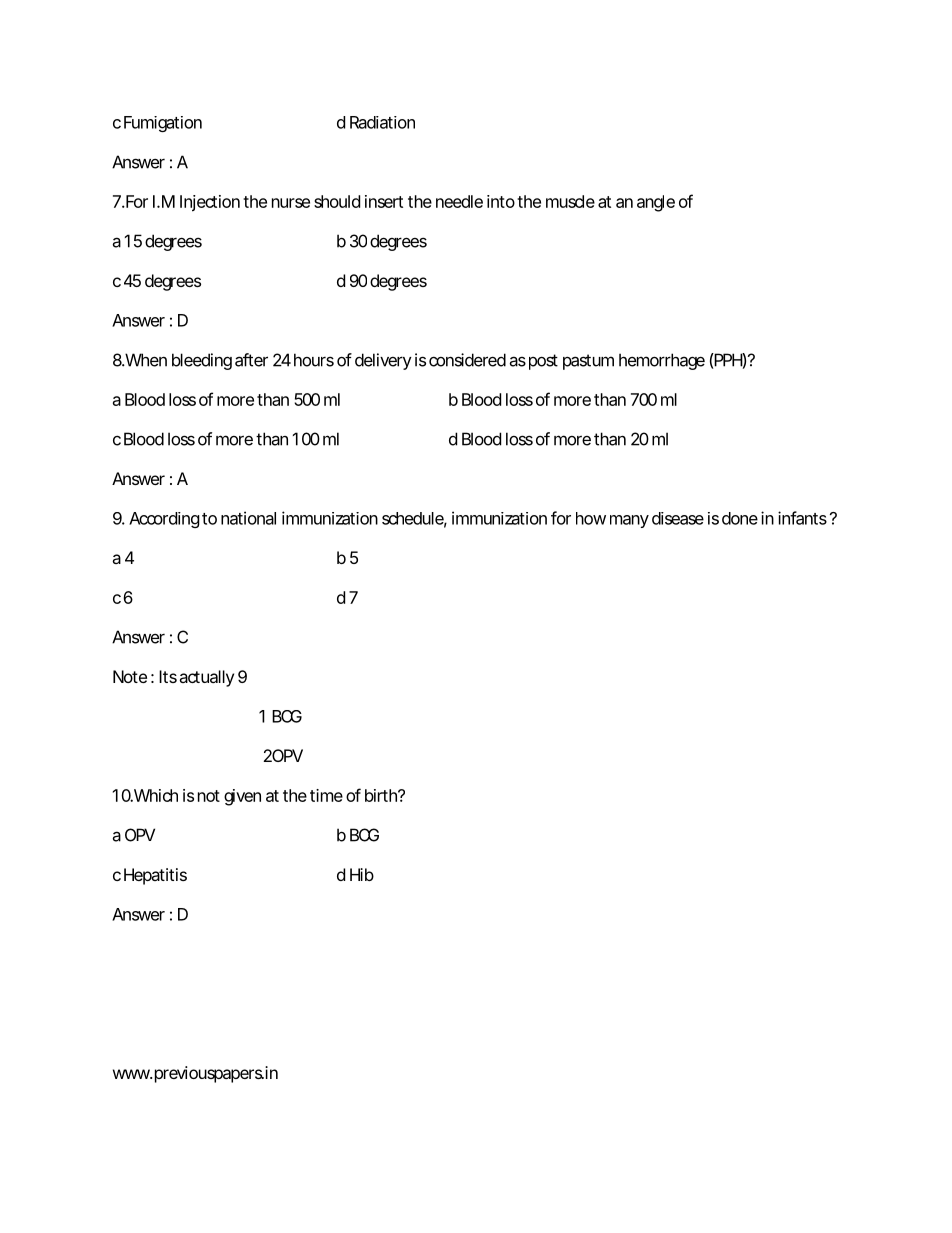 This screenshot has height=1233, width=952. I want to click on how, so click(591, 518).
